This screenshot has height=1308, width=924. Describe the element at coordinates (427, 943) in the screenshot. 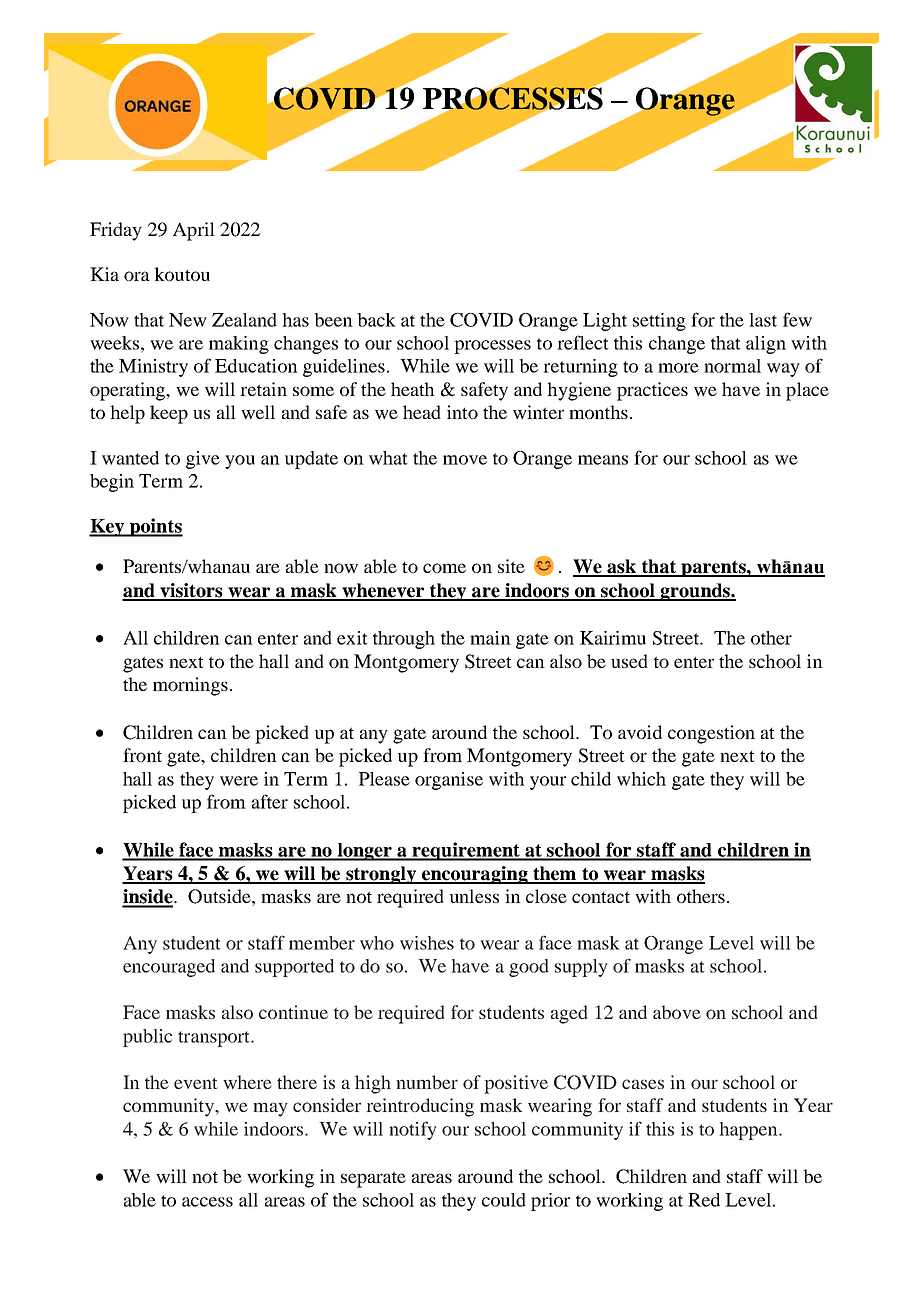

I see `wishes` at that location.
